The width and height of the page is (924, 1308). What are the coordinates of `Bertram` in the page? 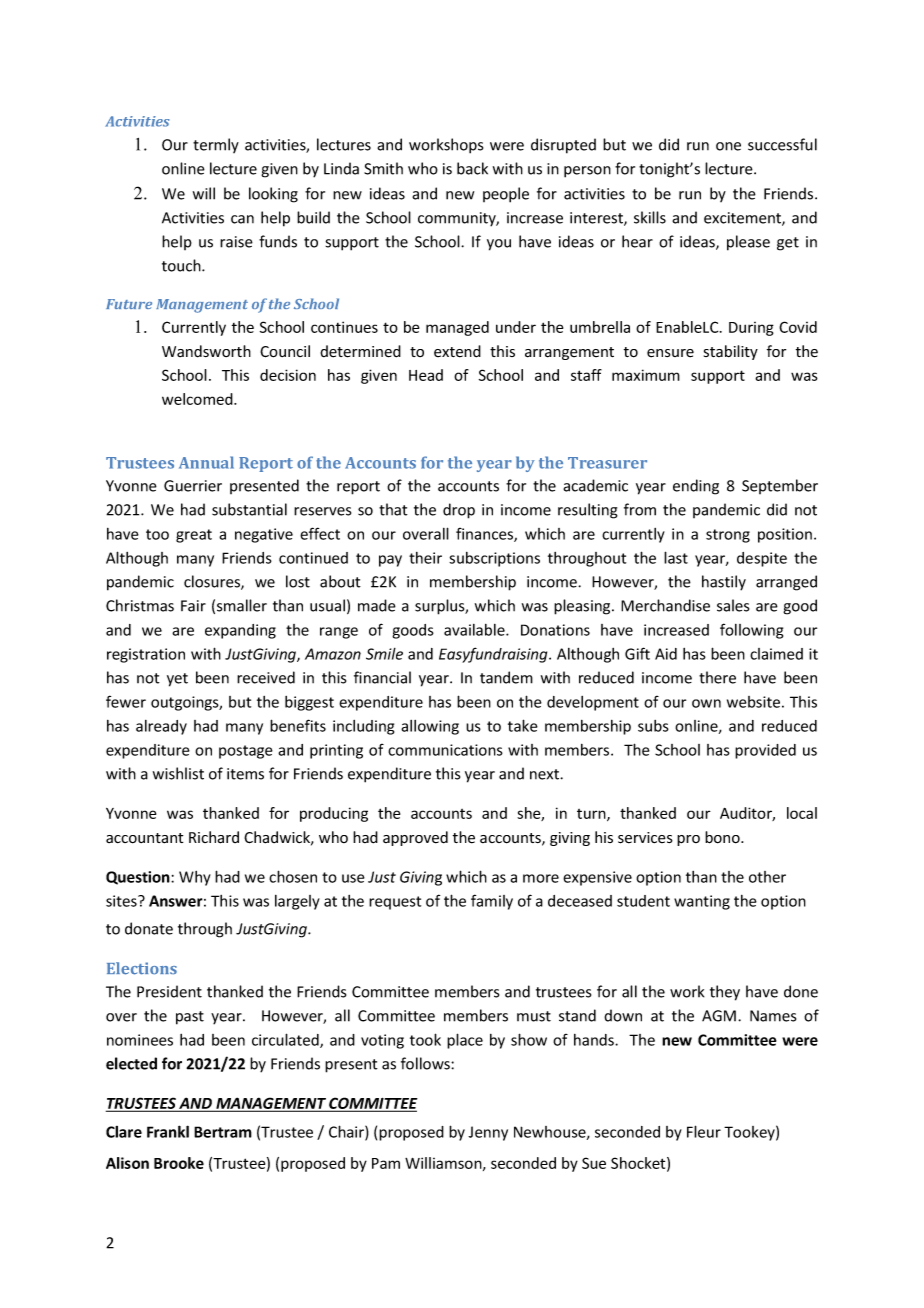 It's located at (223, 1132).
